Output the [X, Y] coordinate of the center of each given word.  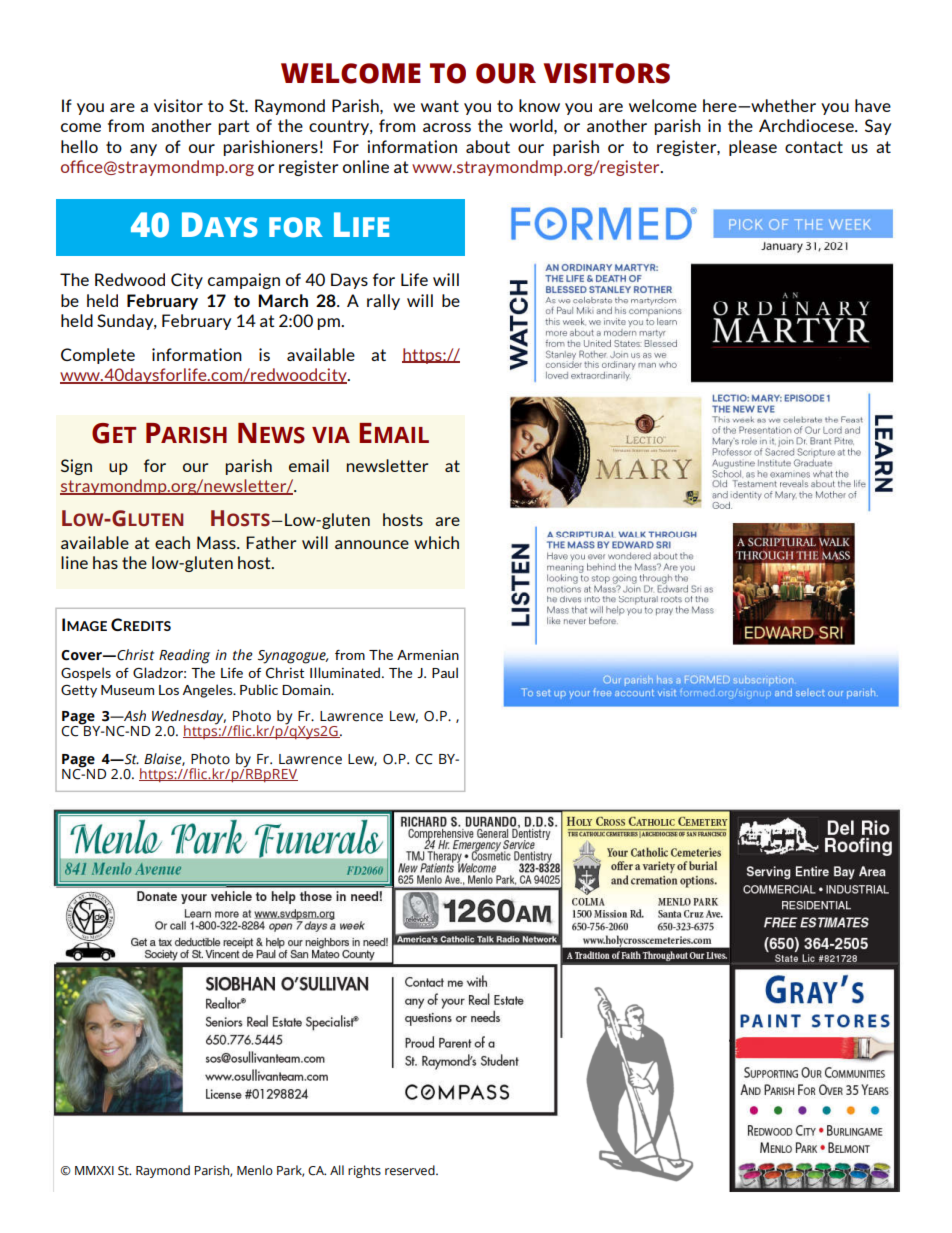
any [143, 150]
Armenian [428, 655]
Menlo [255, 1170]
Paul [445, 672]
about [488, 146]
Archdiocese [807, 125]
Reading [184, 656]
